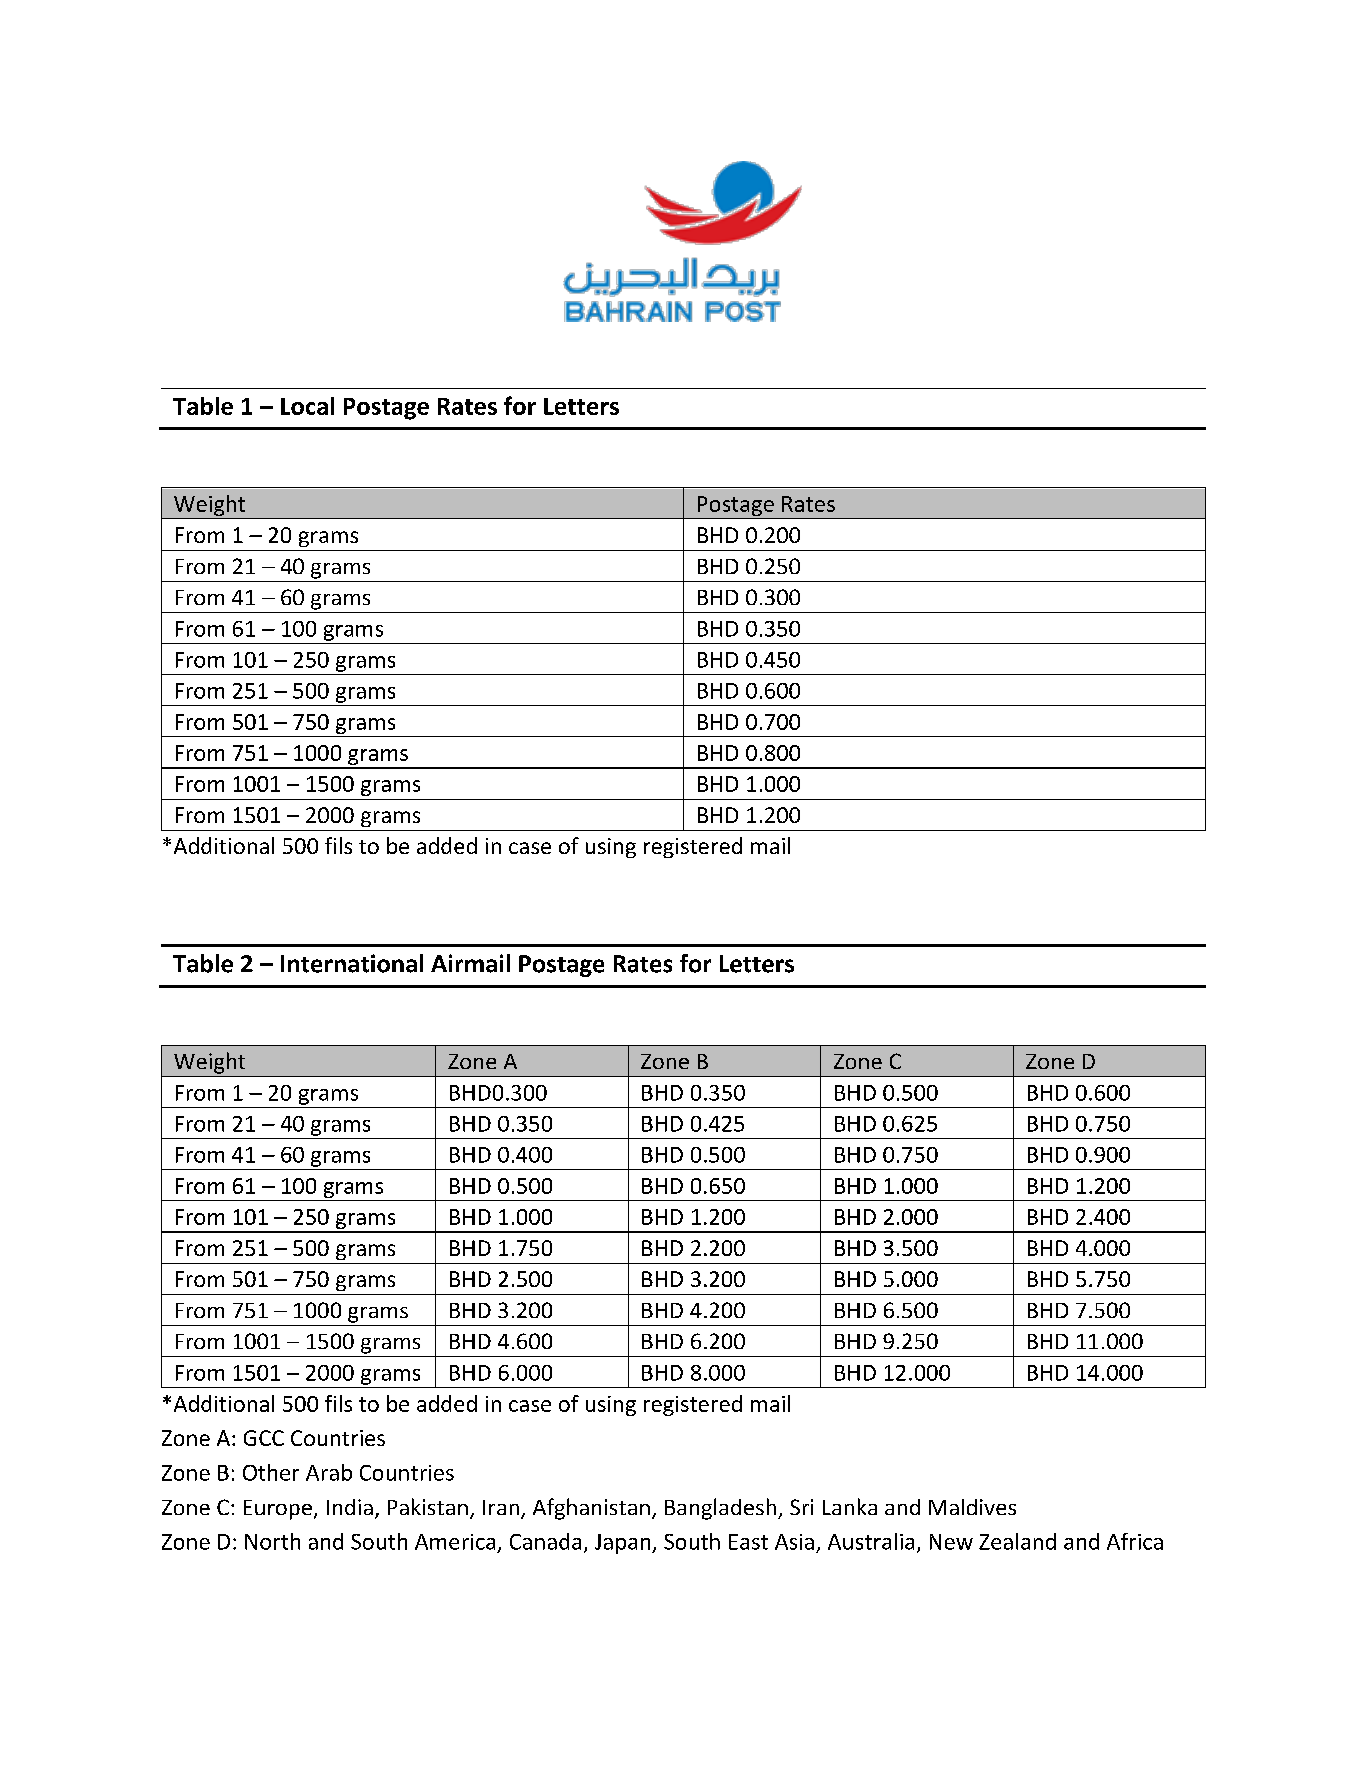 The image size is (1367, 1769). Describe the element at coordinates (329, 1472) in the screenshot. I see `Arab` at that location.
